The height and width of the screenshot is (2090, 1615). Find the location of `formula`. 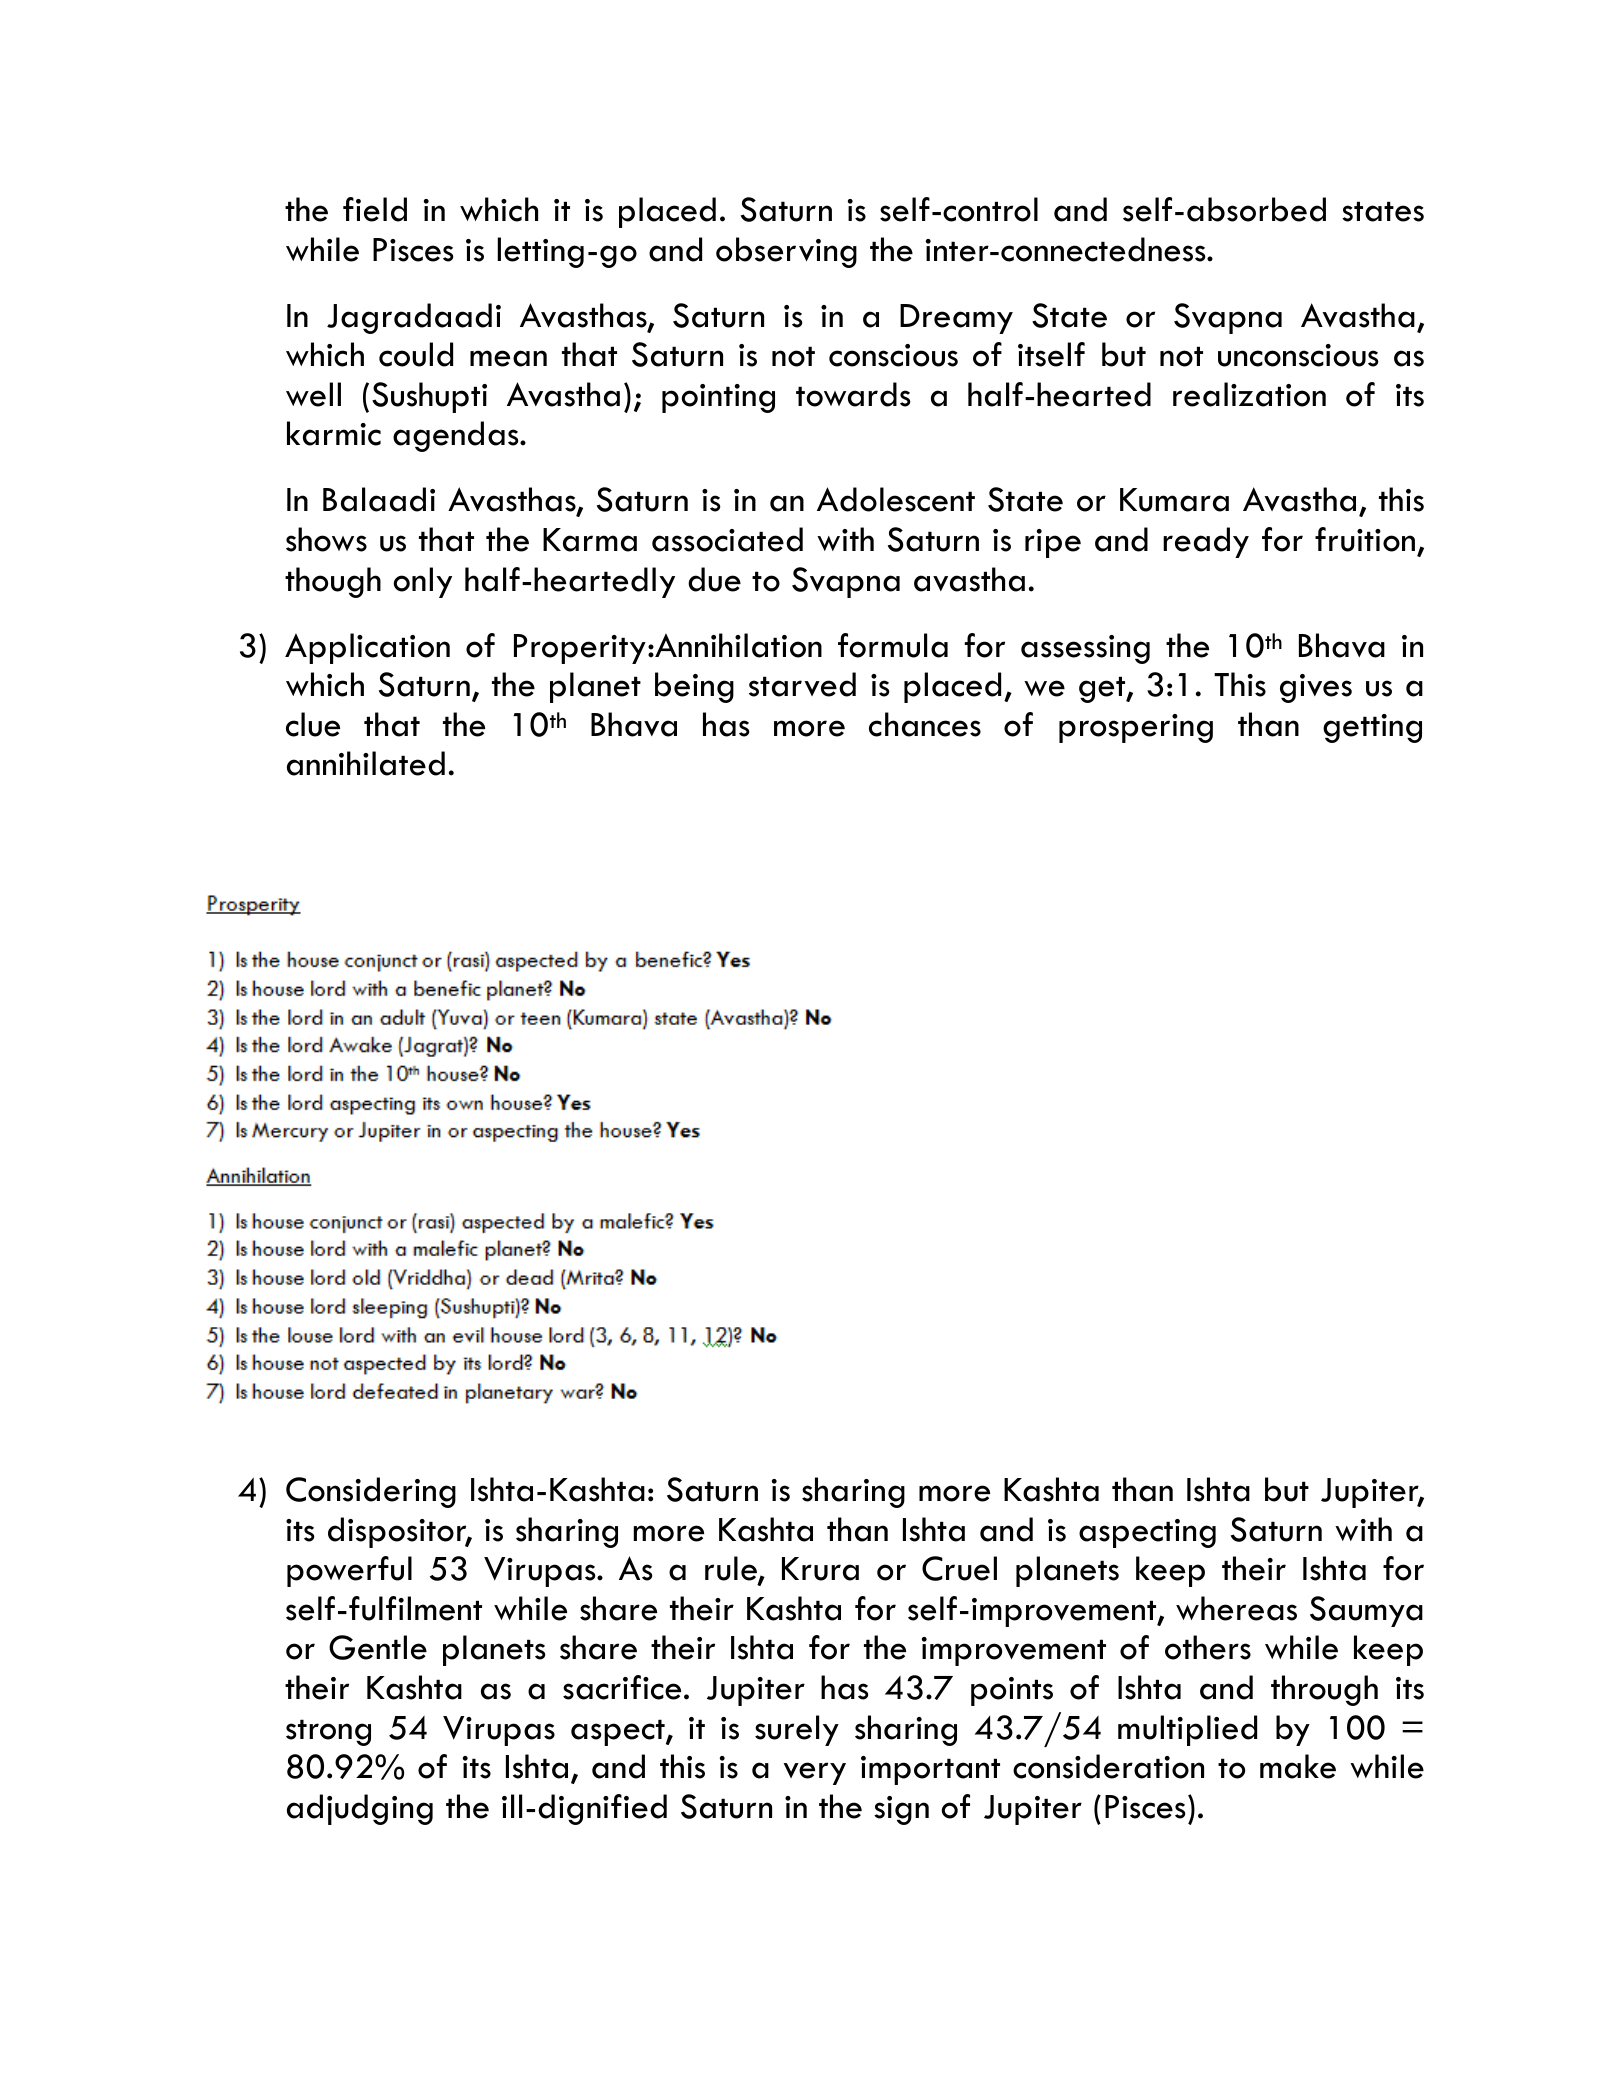

formula is located at coordinates (893, 645).
